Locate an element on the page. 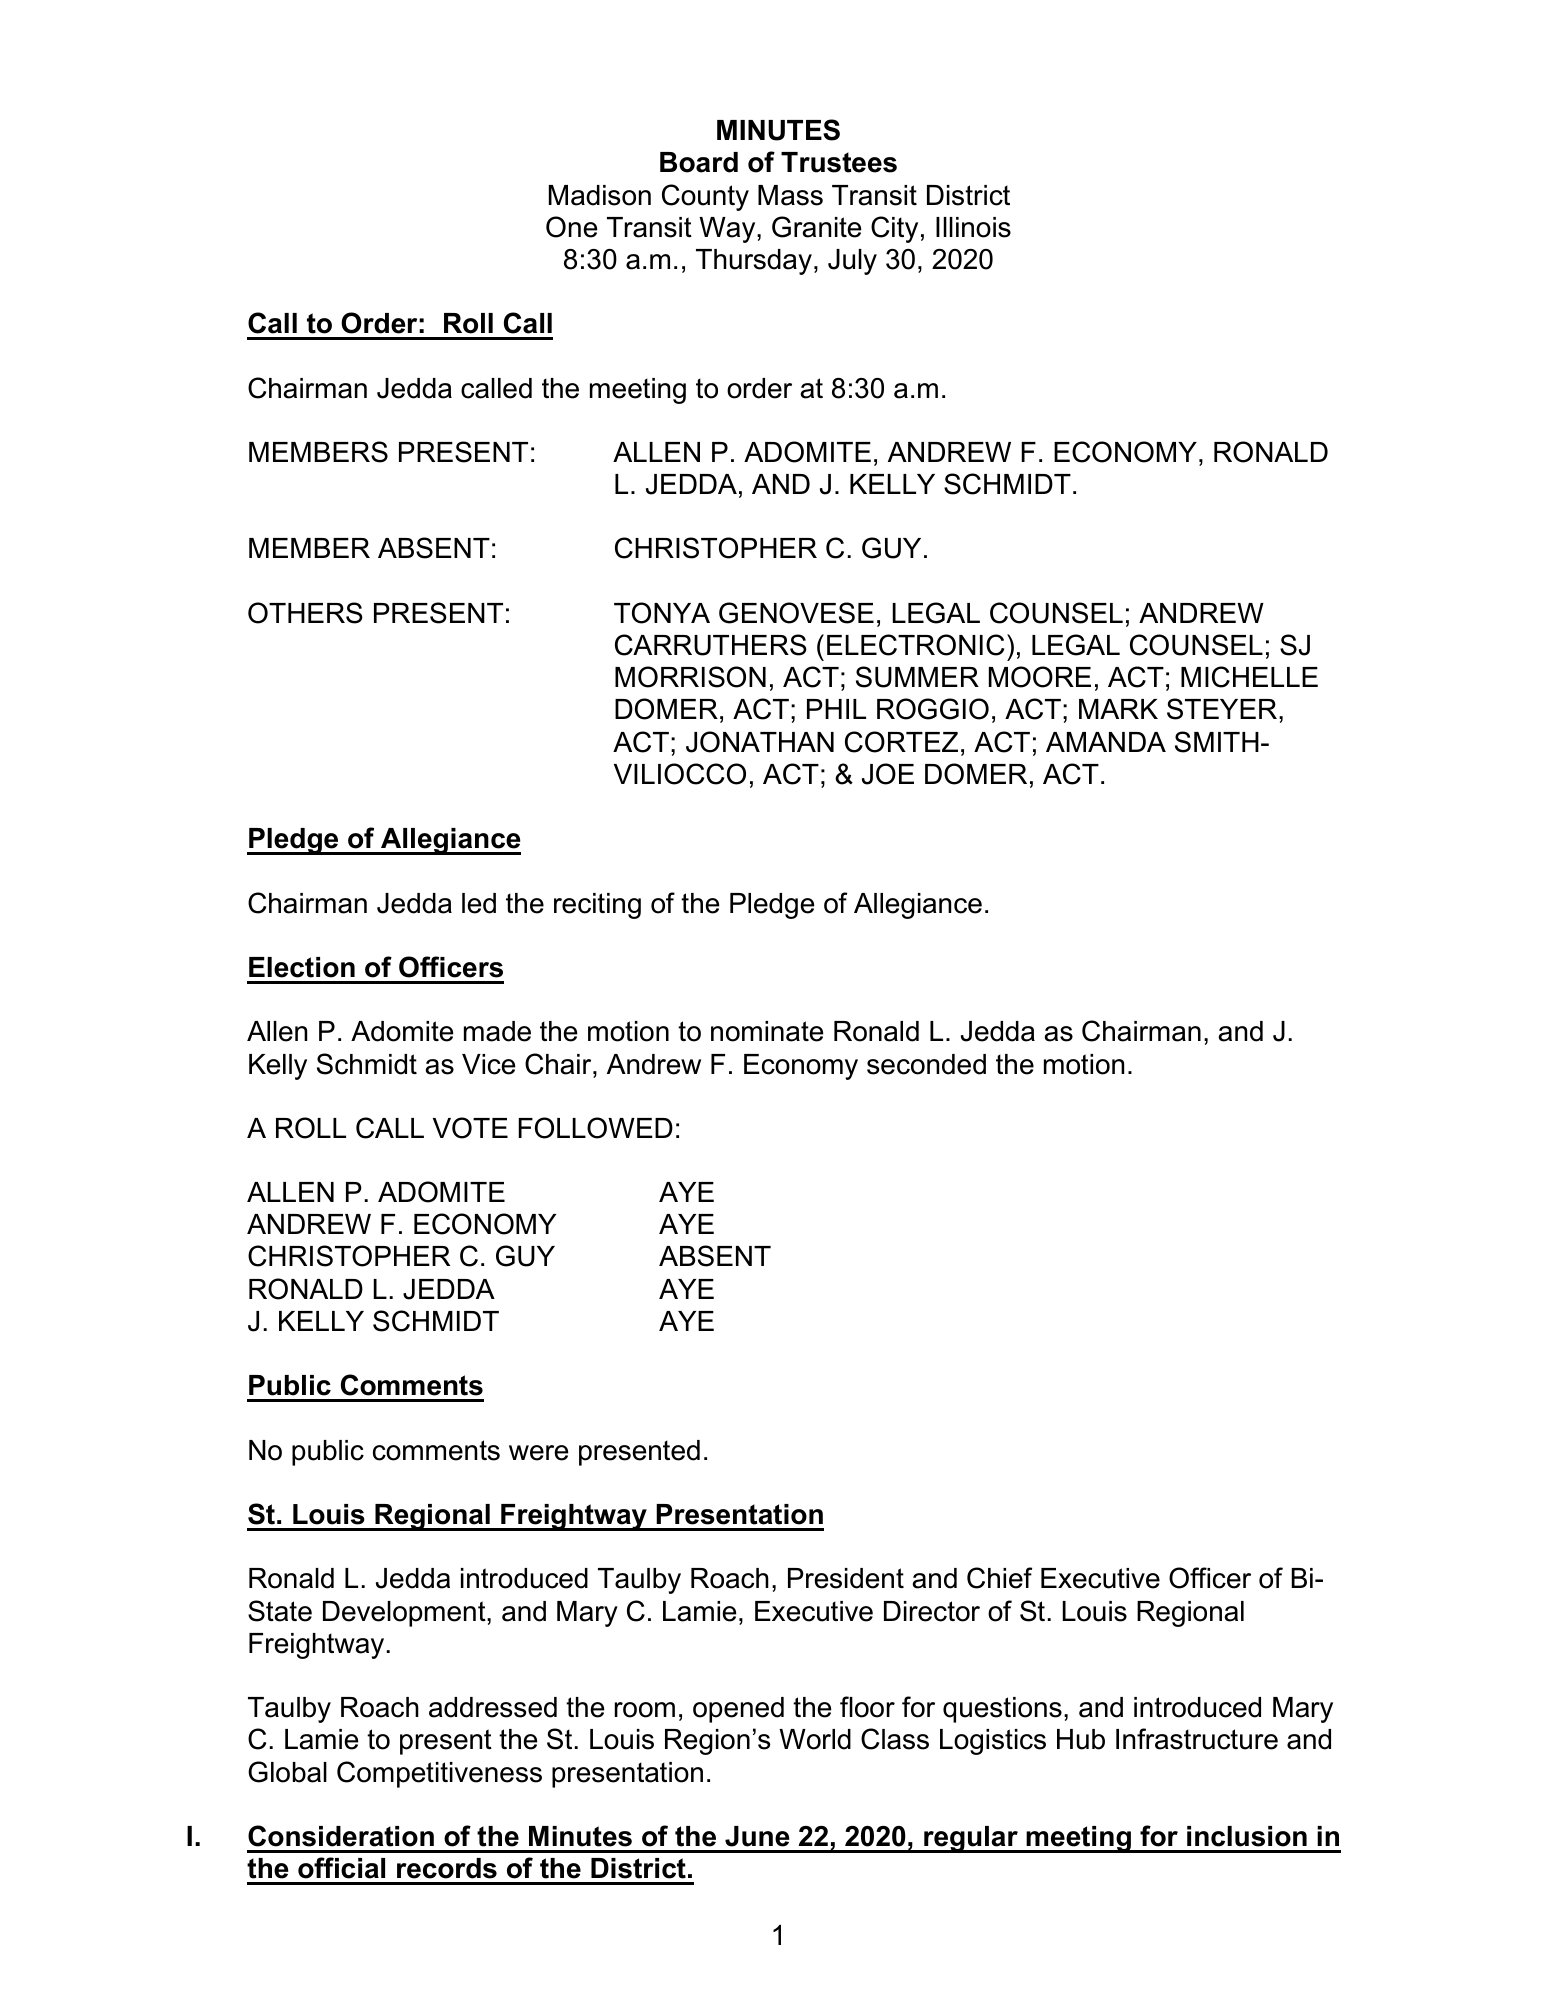 The image size is (1557, 2015). Competitiveness is located at coordinates (439, 1774).
